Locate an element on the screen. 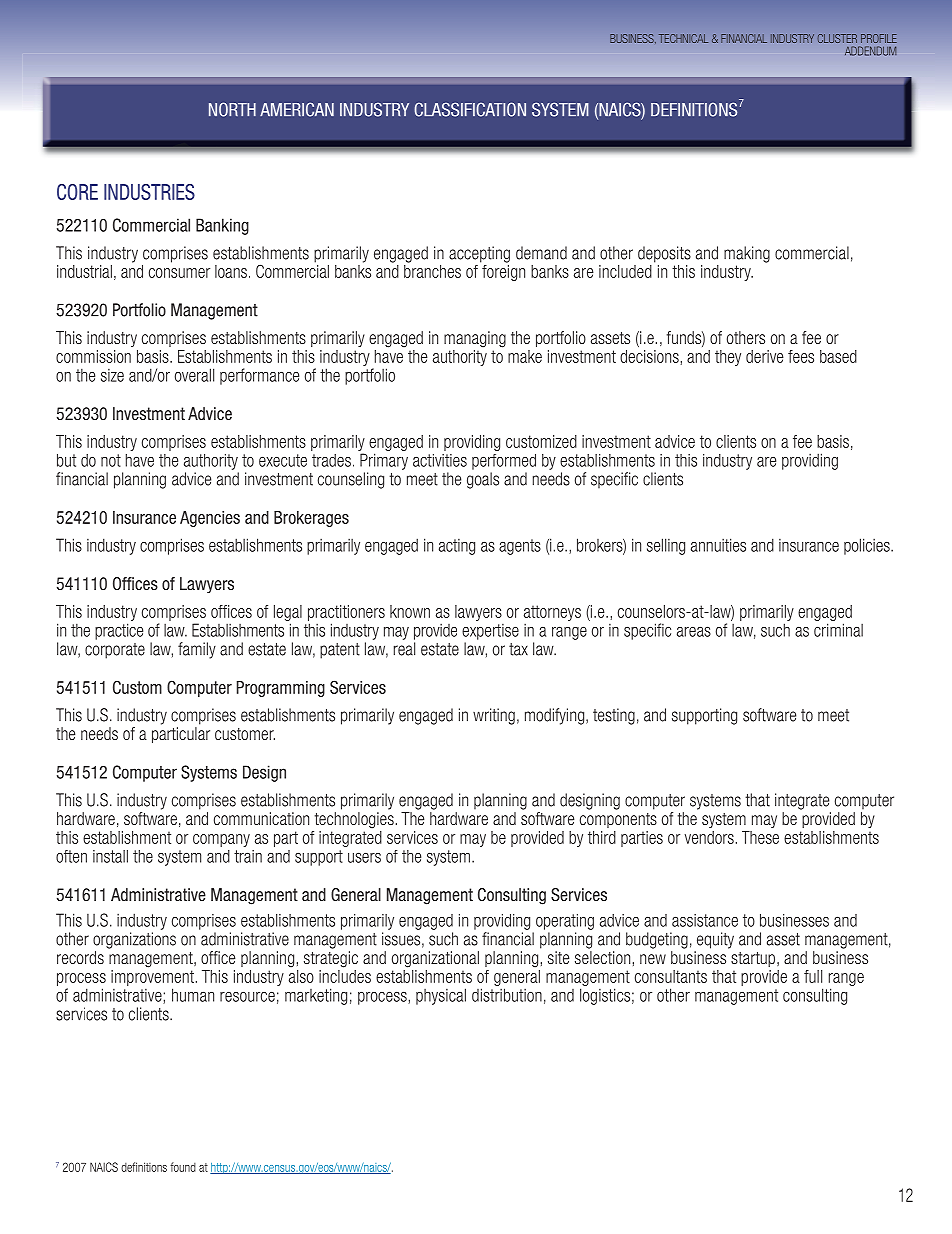 This screenshot has height=1234, width=952. writing is located at coordinates (494, 716).
